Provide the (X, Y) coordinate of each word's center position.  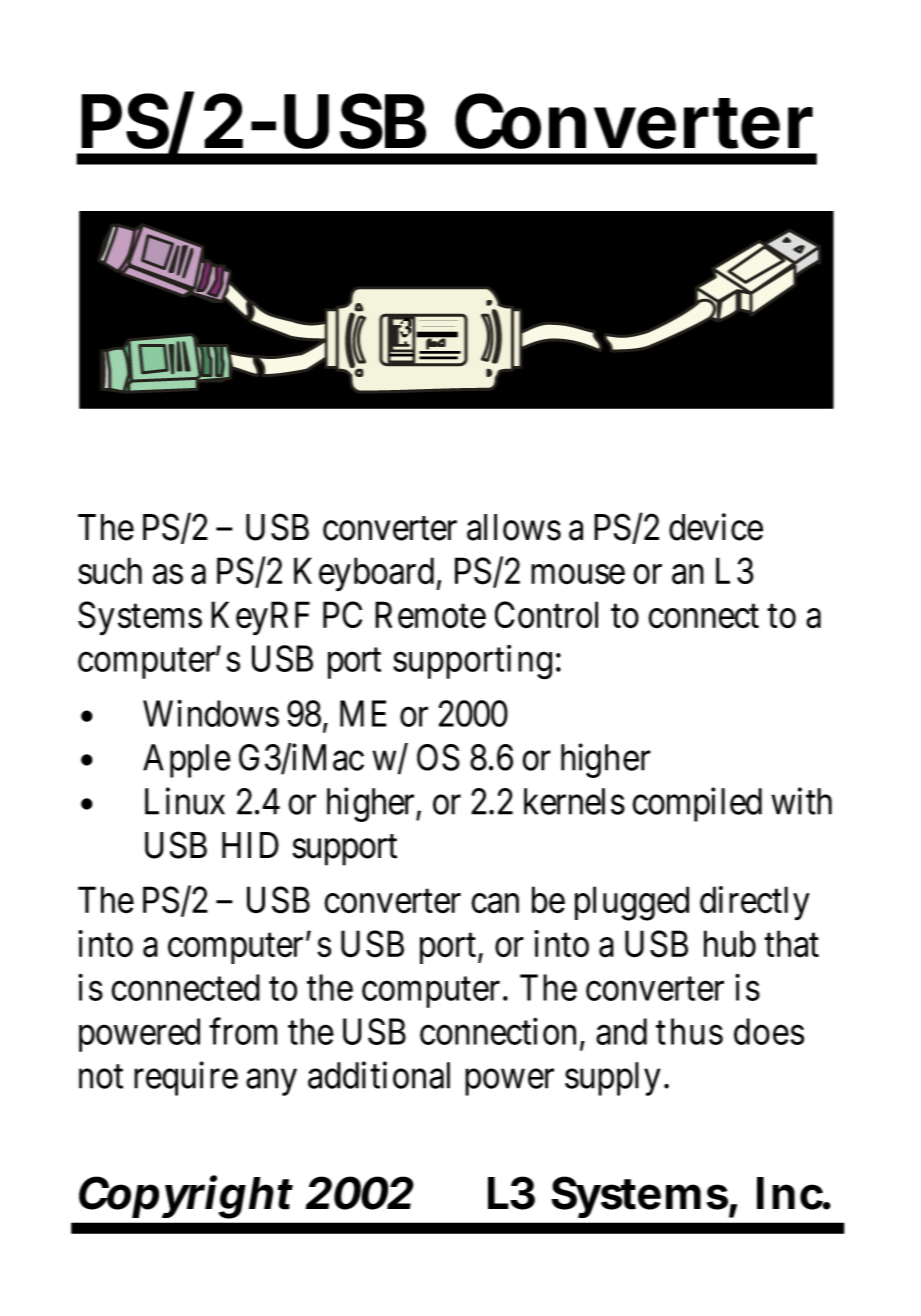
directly (755, 903)
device (716, 527)
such (110, 571)
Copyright (186, 1197)
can (495, 904)
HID (250, 845)
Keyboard (365, 574)
